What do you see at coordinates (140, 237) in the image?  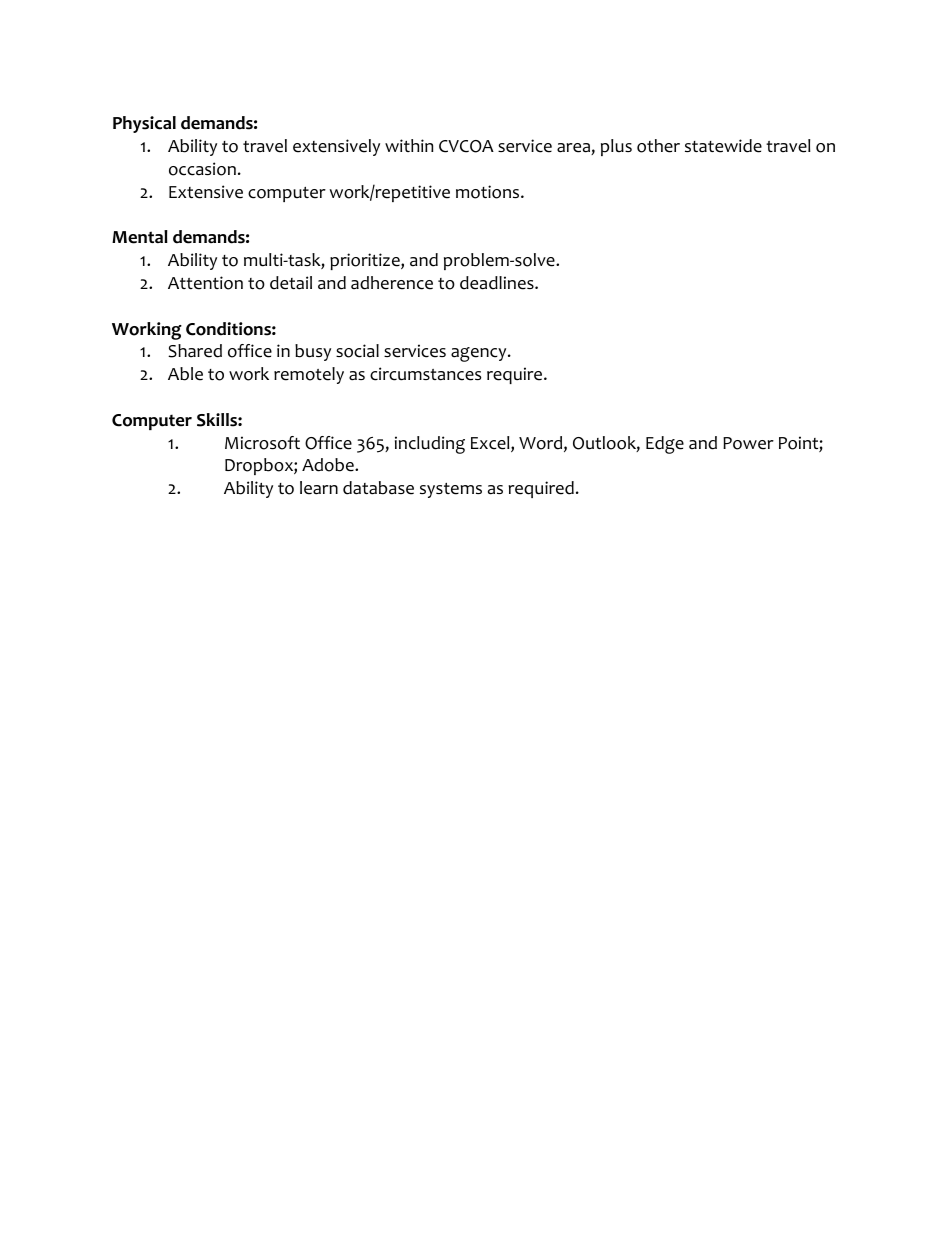 I see `Mental` at bounding box center [140, 237].
